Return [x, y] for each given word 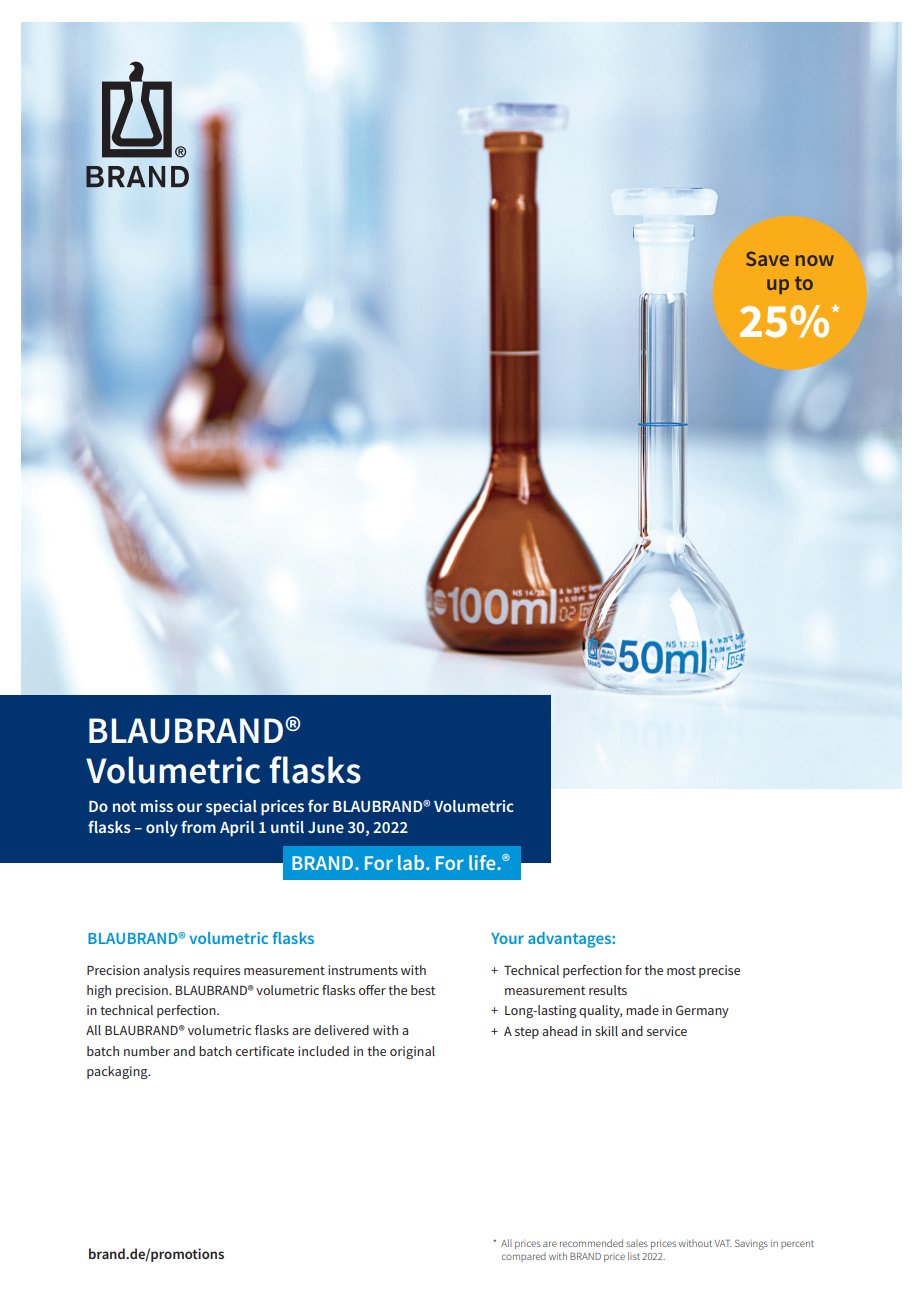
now [815, 260]
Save [767, 258]
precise [719, 971]
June [326, 827]
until [287, 827]
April [237, 829]
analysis [166, 971]
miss [157, 806]
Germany [702, 1011]
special [231, 808]
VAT [723, 1243]
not [124, 806]
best [423, 990]
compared [524, 1257]
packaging [118, 1072]
